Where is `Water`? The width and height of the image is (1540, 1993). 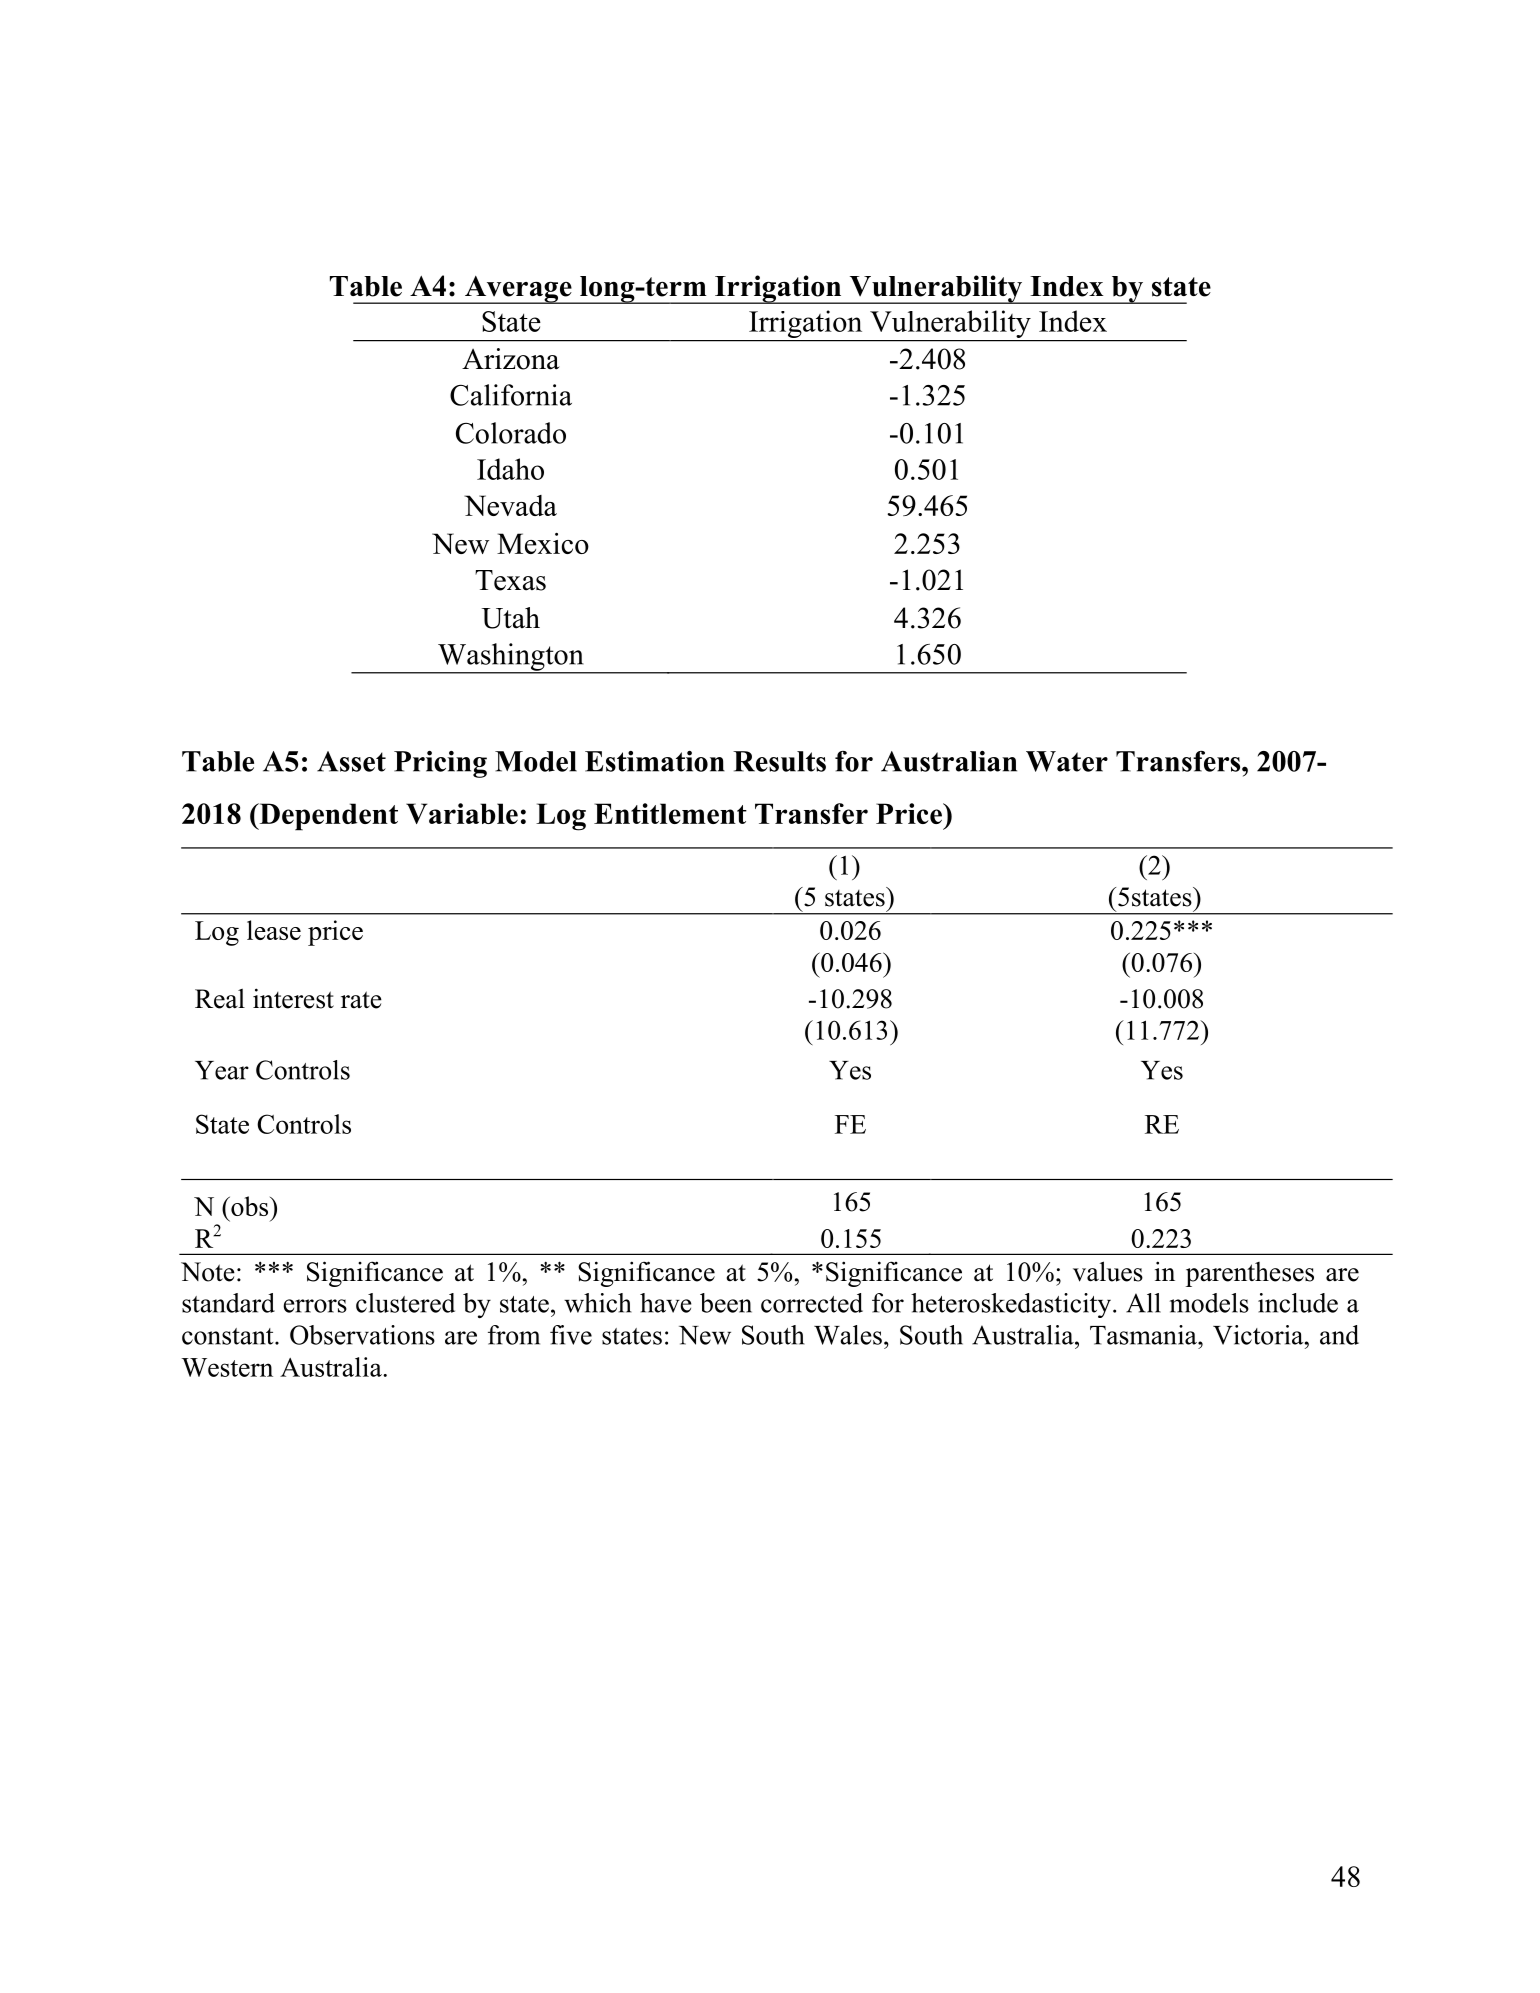 Water is located at coordinates (1067, 761).
